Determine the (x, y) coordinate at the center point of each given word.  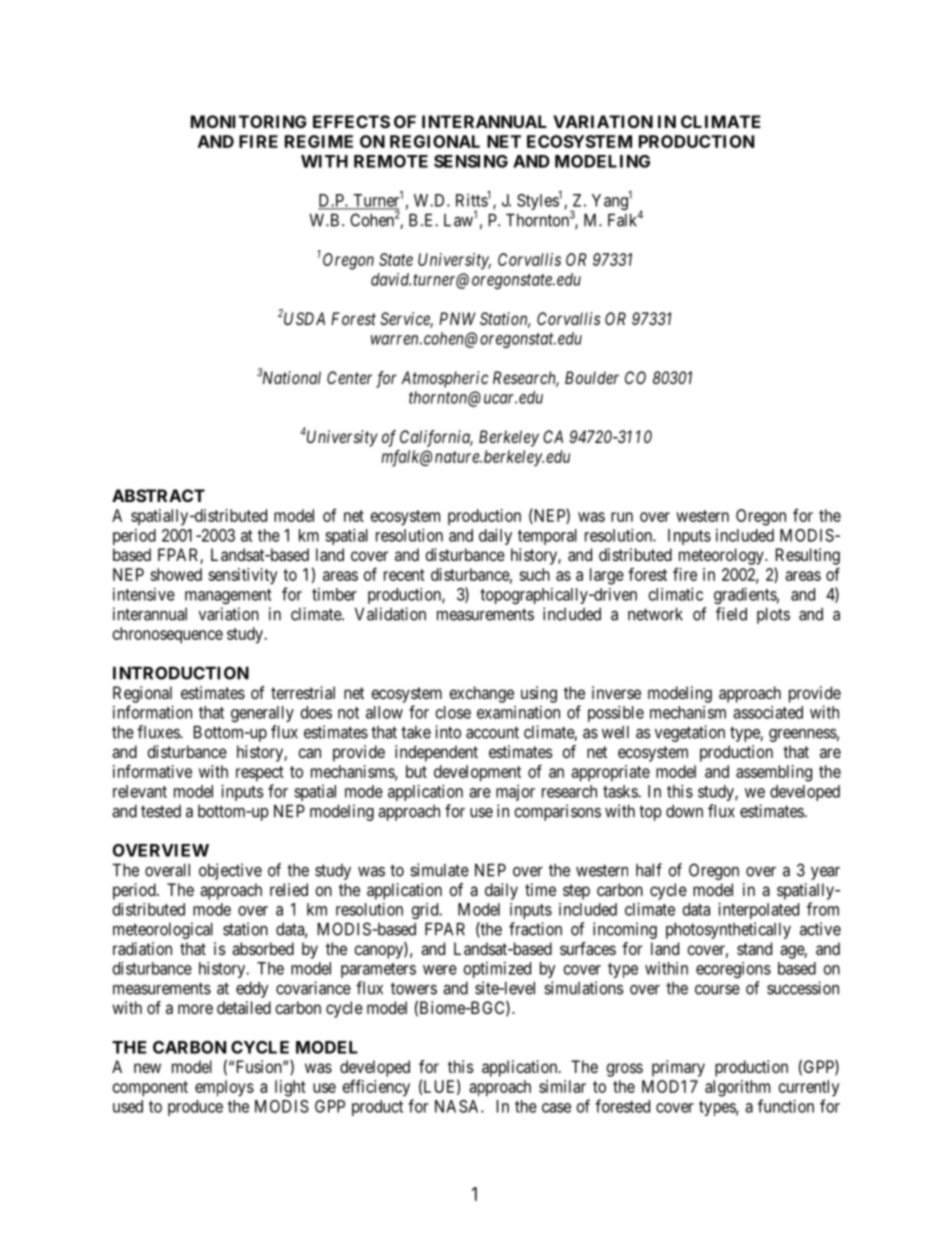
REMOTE (391, 161)
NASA (458, 1106)
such (534, 574)
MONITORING (249, 121)
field (731, 614)
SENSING (471, 161)
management (228, 596)
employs (224, 1088)
